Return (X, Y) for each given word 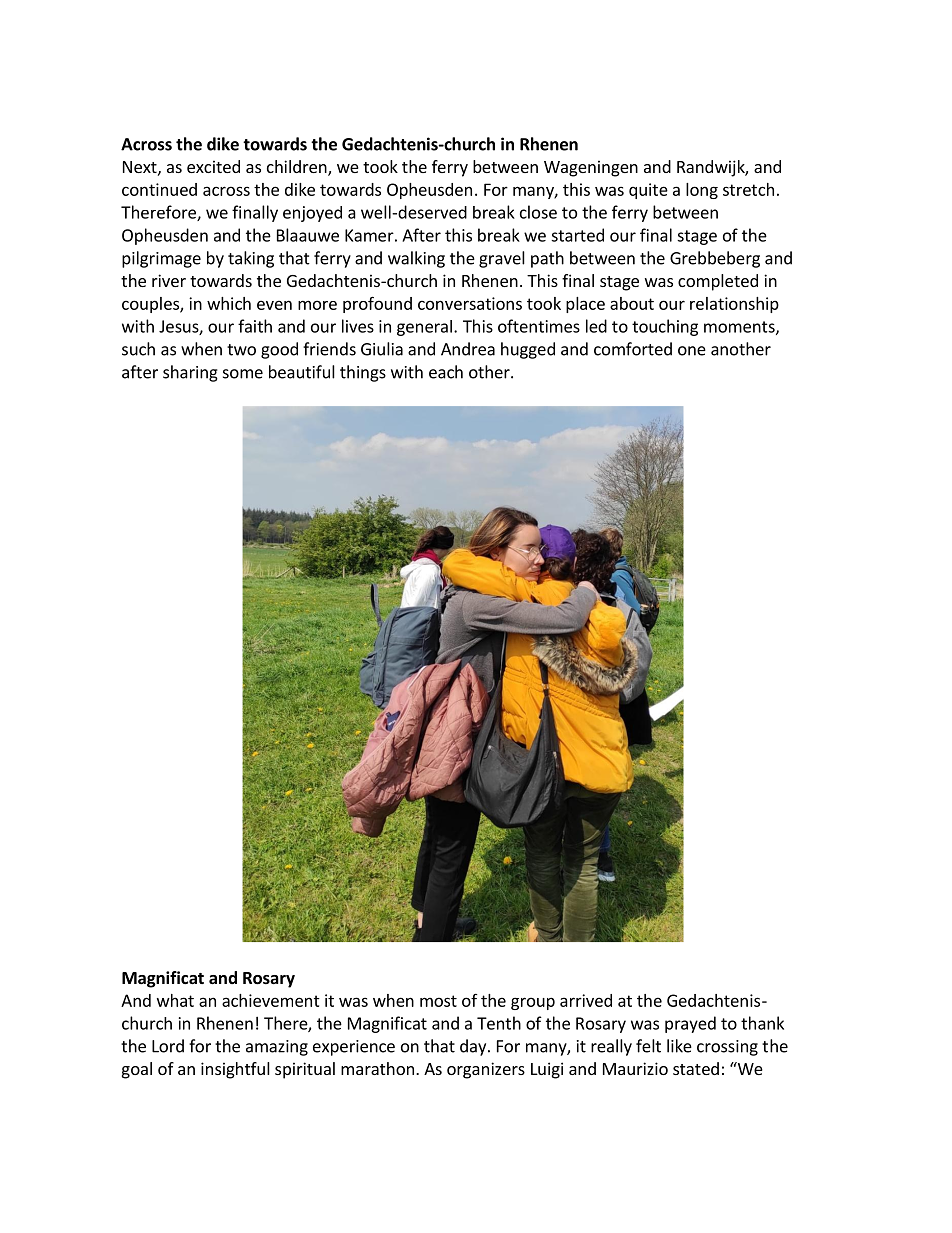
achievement (271, 1000)
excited (213, 166)
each (446, 372)
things (363, 373)
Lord (168, 1046)
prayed (690, 1024)
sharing (190, 373)
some (243, 374)
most (438, 1001)
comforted (633, 349)
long (702, 191)
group (533, 1003)
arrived (586, 1000)
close (538, 212)
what (175, 1000)
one (692, 351)
